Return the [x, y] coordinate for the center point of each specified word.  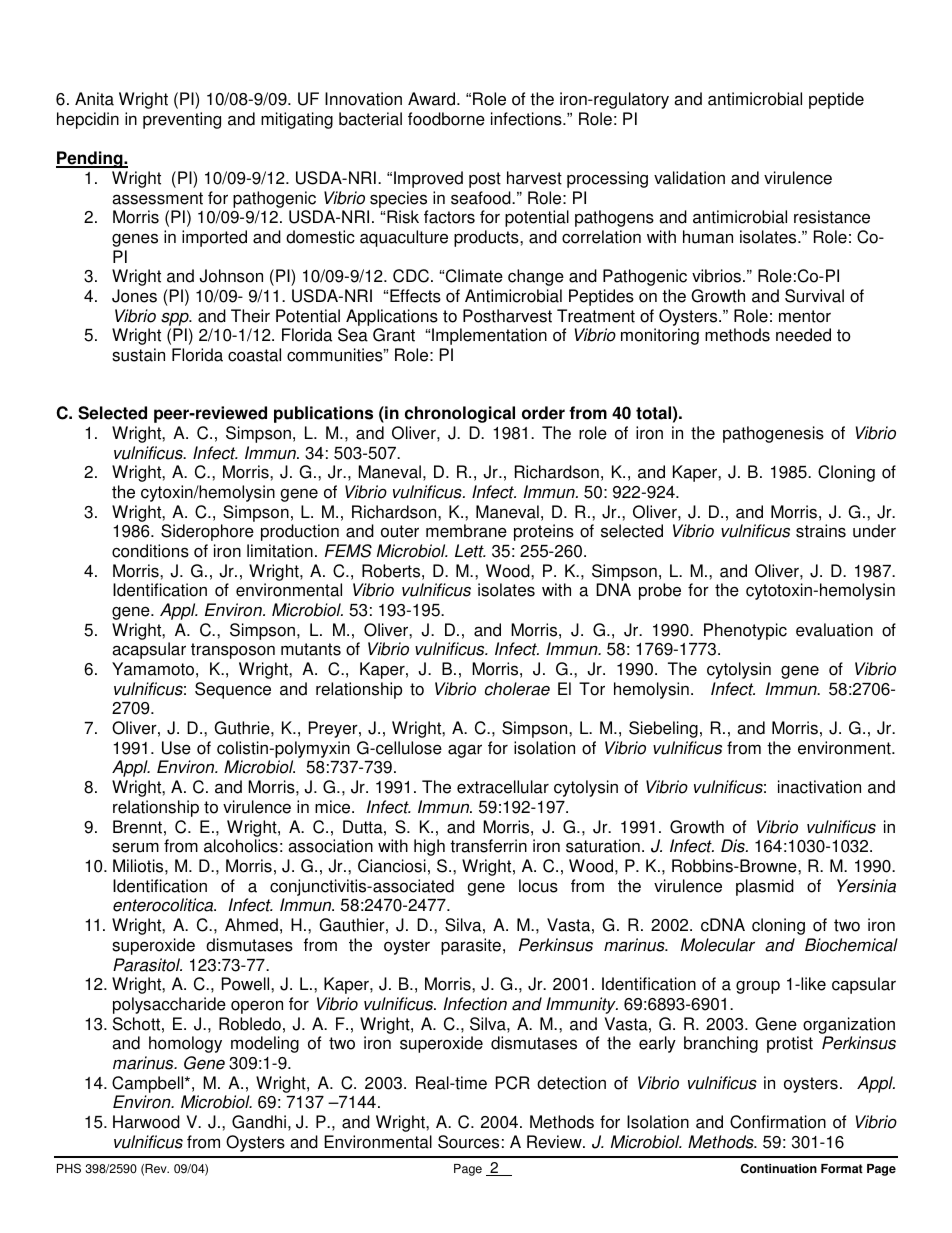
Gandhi [259, 1122]
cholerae [517, 689]
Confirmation [778, 1122]
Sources [468, 1142]
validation [689, 178]
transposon [233, 651]
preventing [182, 120]
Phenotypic [745, 631]
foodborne [446, 119]
